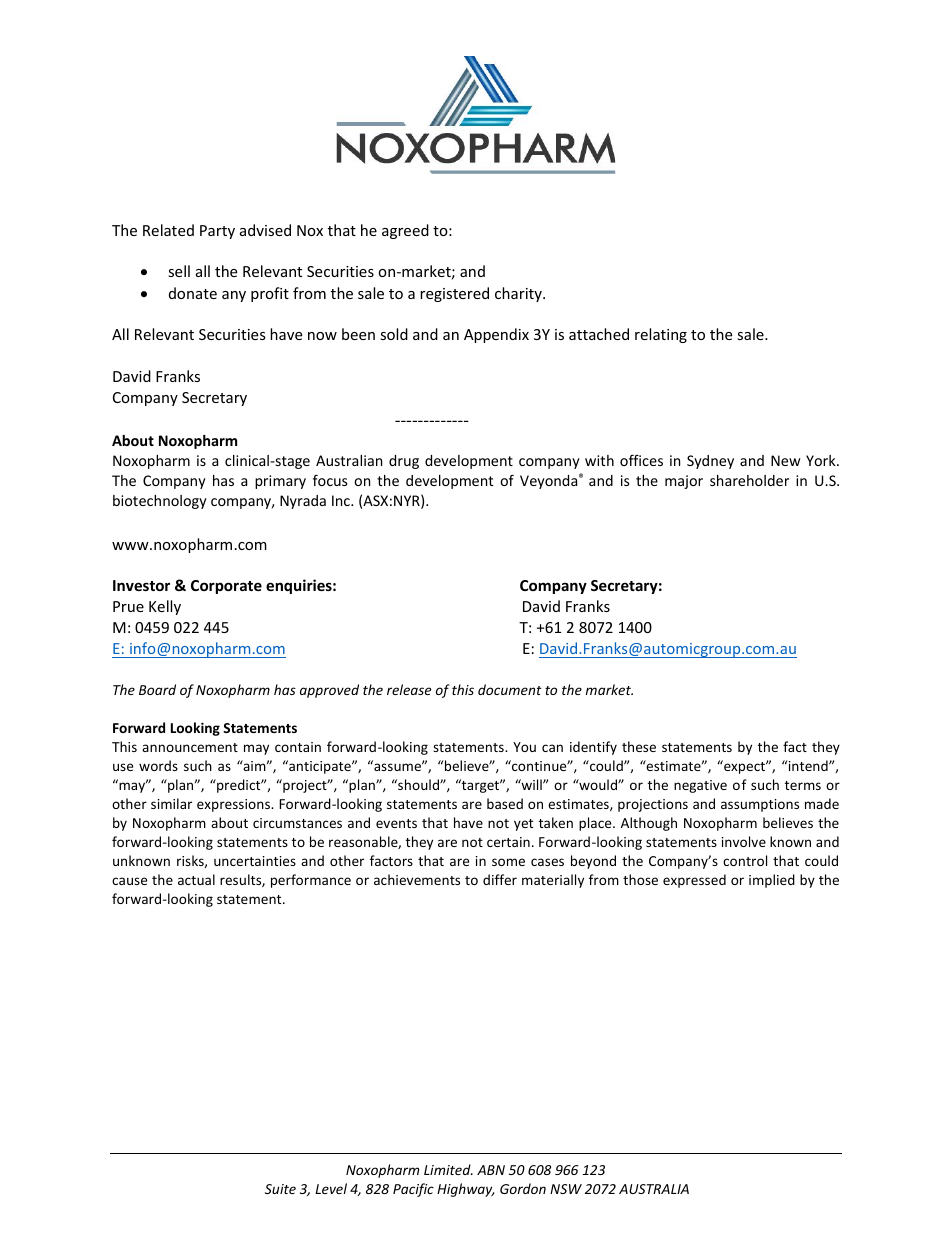 This page has height=1233, width=952. Describe the element at coordinates (280, 1189) in the page. I see `Suite` at that location.
